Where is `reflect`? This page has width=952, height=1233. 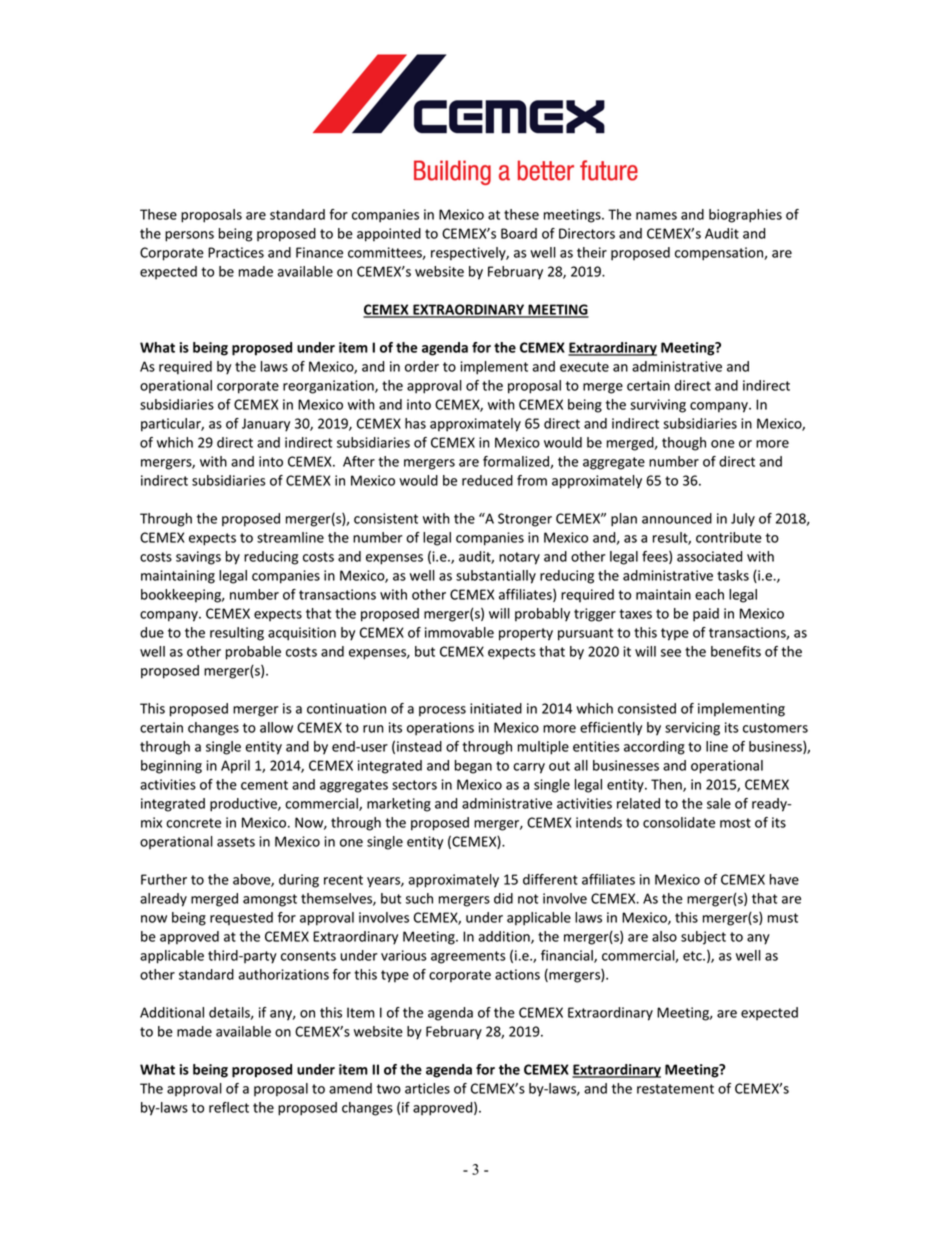
reflect is located at coordinates (229, 1107).
